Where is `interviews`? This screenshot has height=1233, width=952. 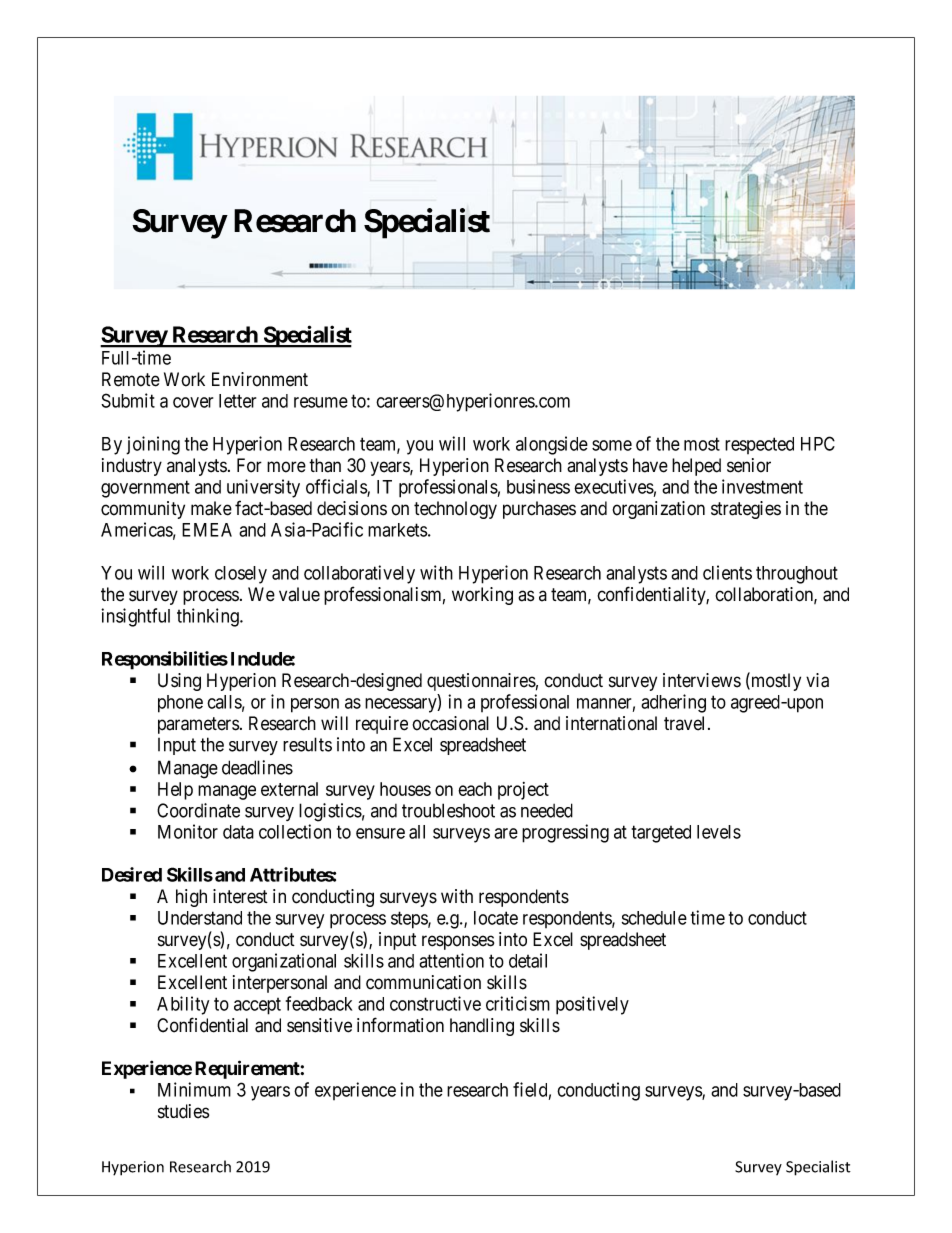 interviews is located at coordinates (702, 680).
